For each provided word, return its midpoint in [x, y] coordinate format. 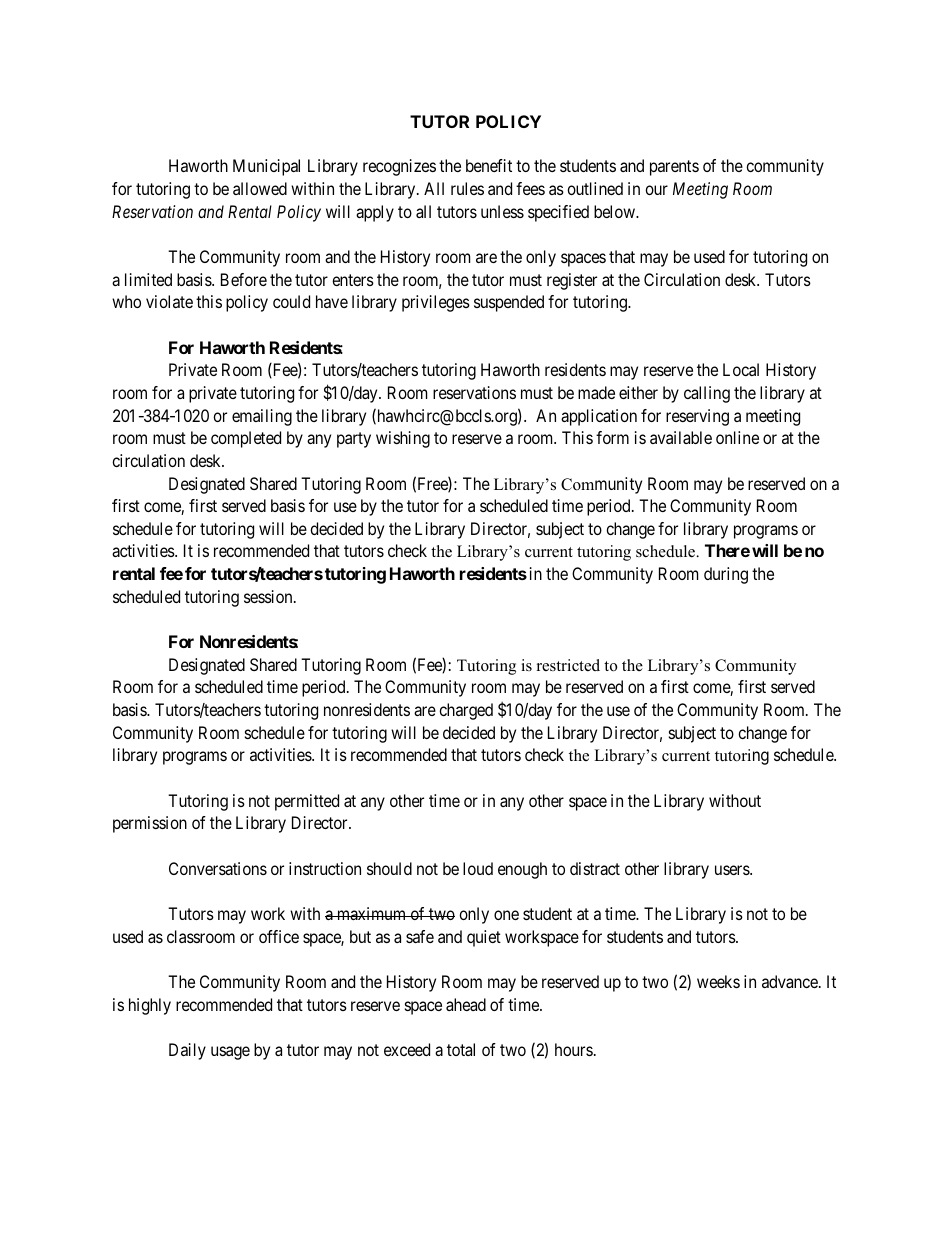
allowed [260, 188]
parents [674, 168]
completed [246, 439]
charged [466, 711]
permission [150, 824]
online [737, 437]
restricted [568, 665]
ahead [466, 1004]
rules [467, 188]
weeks [718, 981]
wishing [403, 439]
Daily [187, 1051]
